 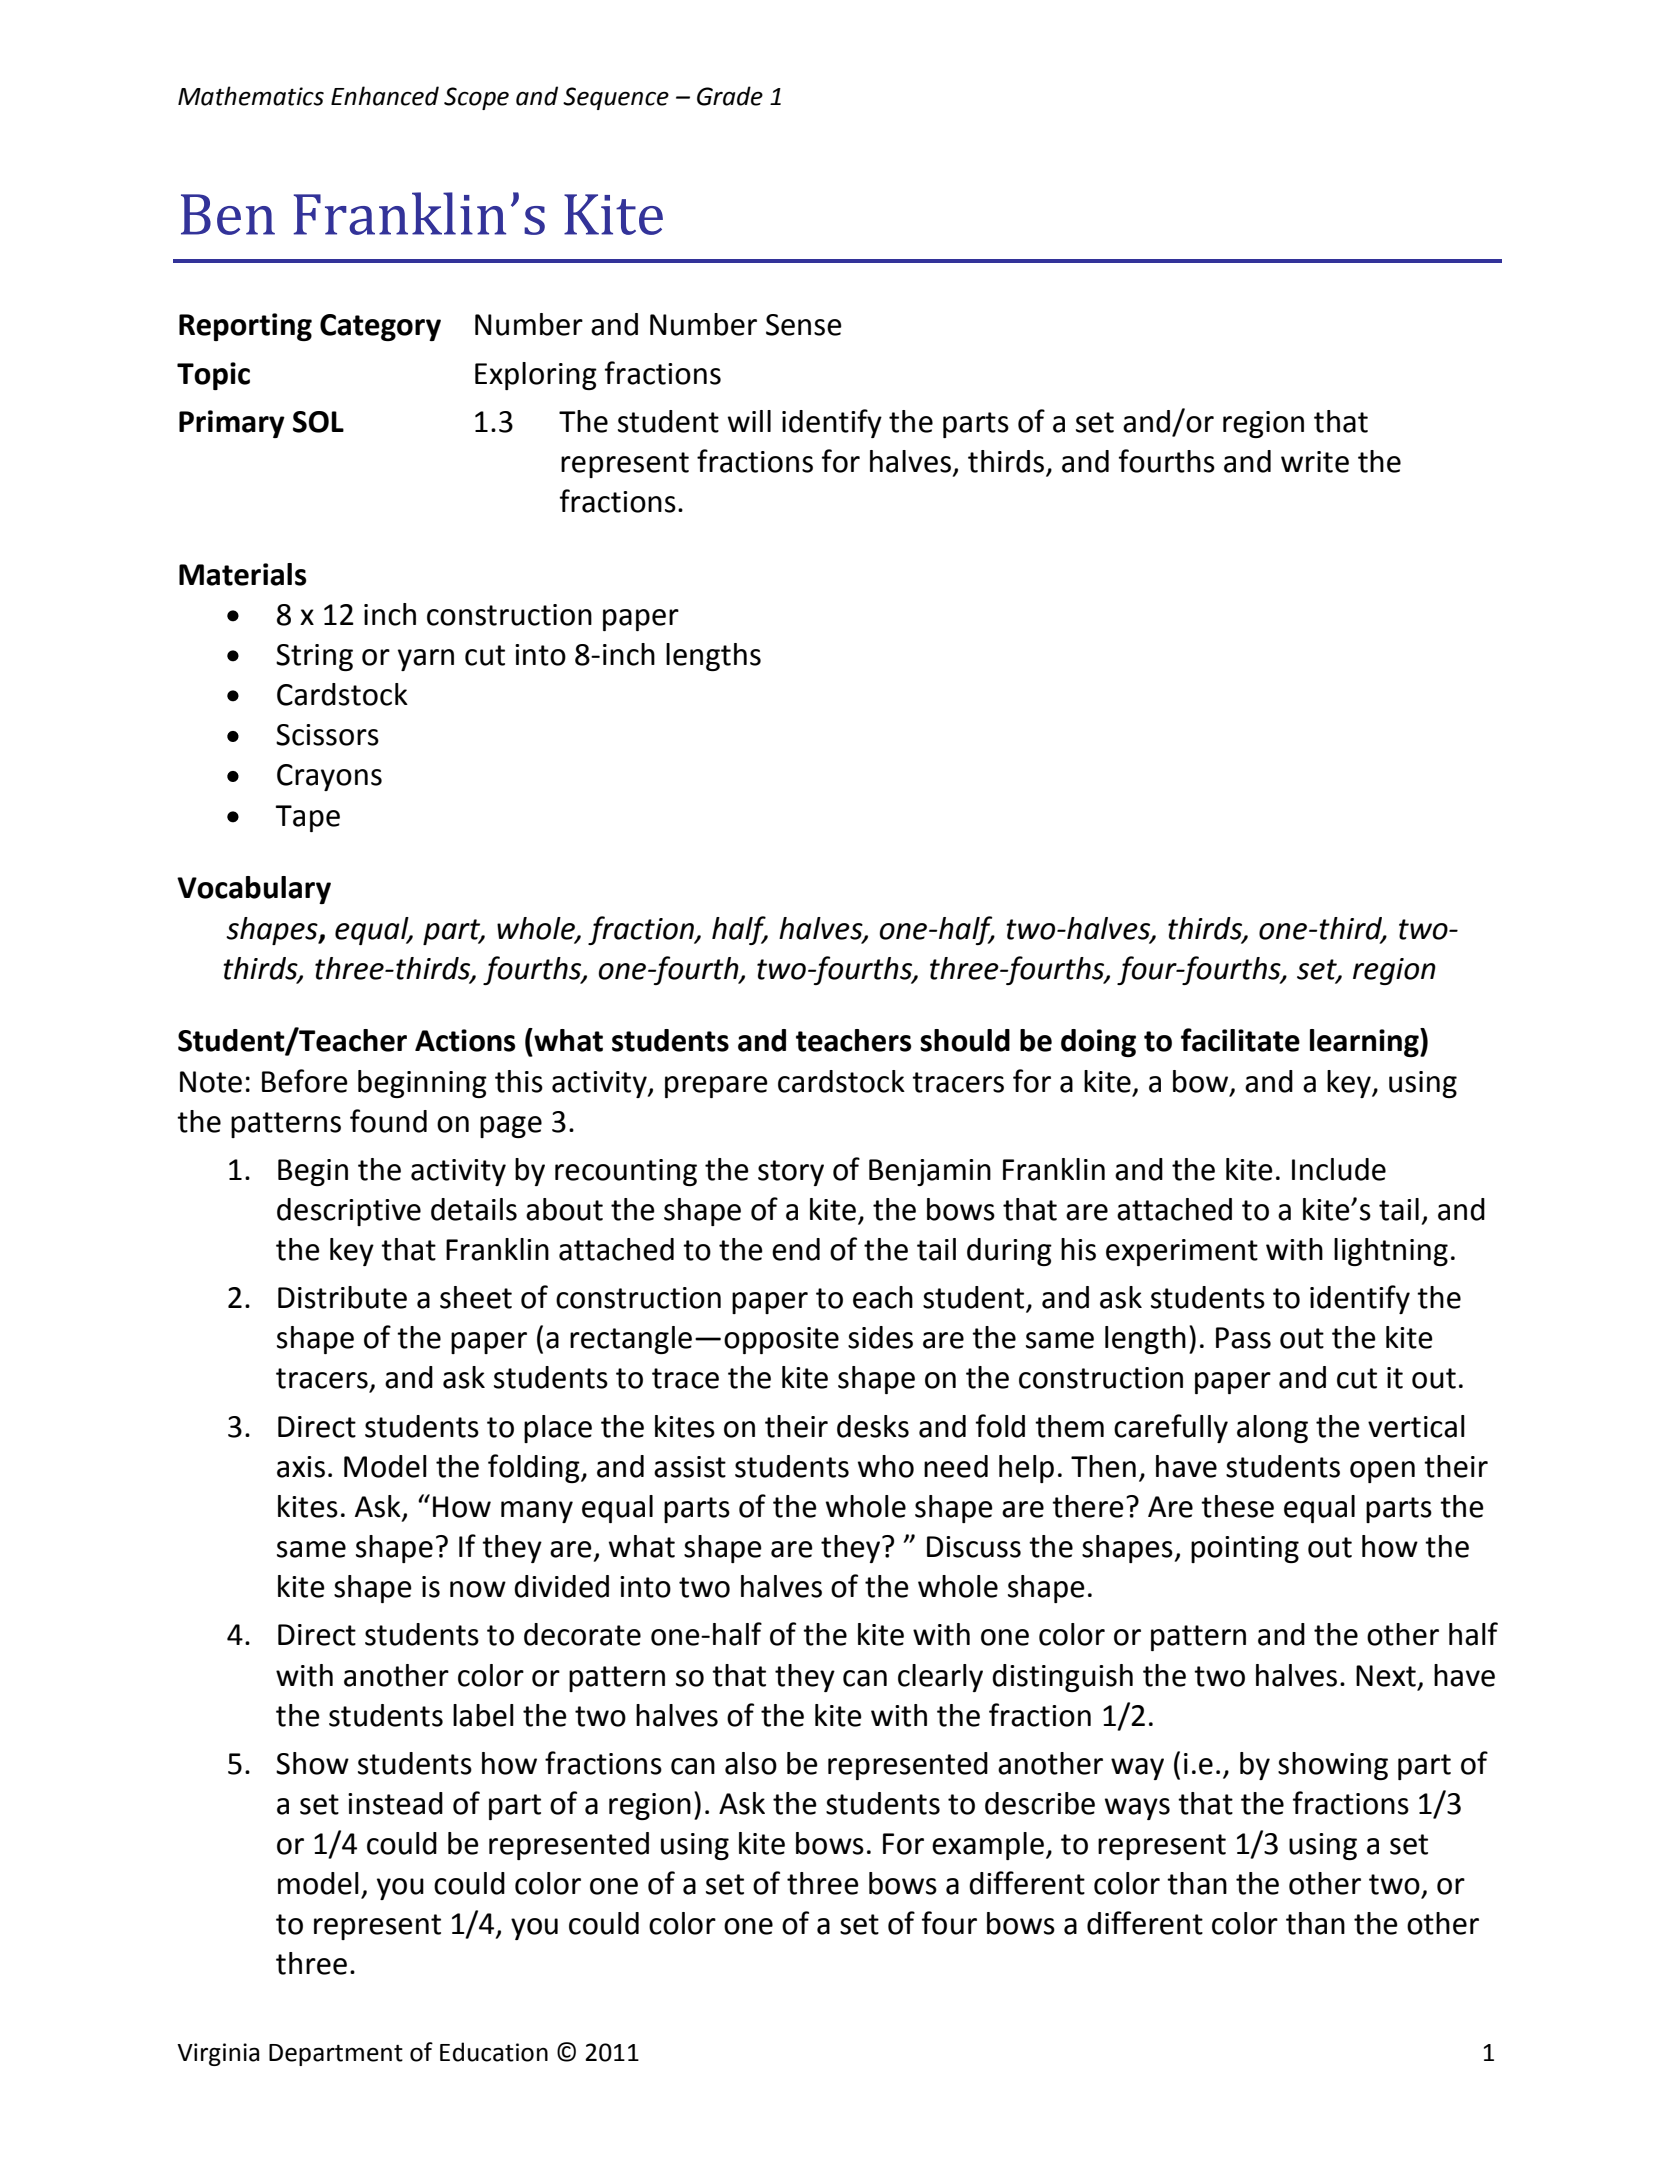 I want to click on facilitate, so click(x=1240, y=1040).
